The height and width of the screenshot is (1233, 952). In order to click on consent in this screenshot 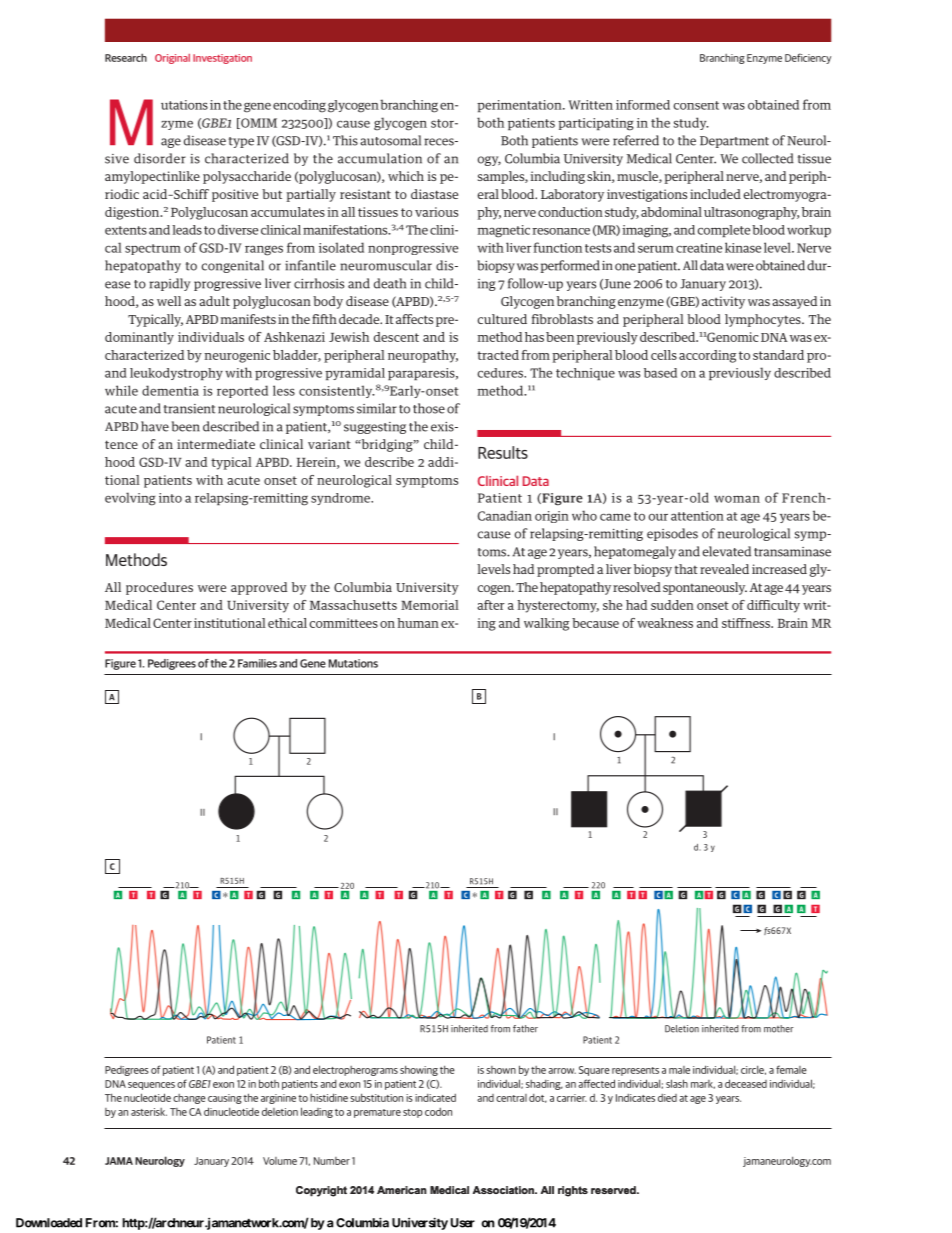, I will do `click(696, 105)`.
